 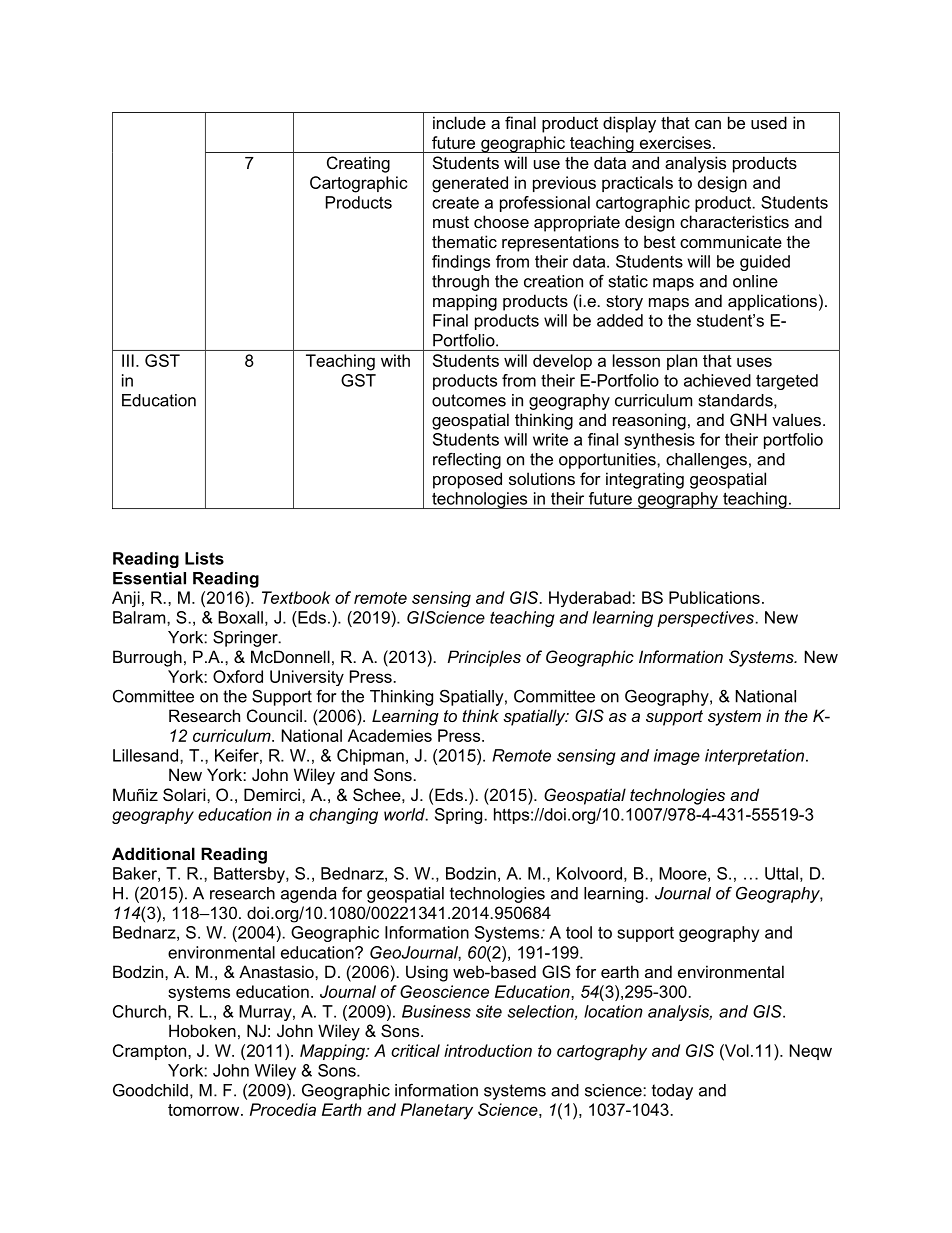 I want to click on Essential, so click(x=149, y=578).
